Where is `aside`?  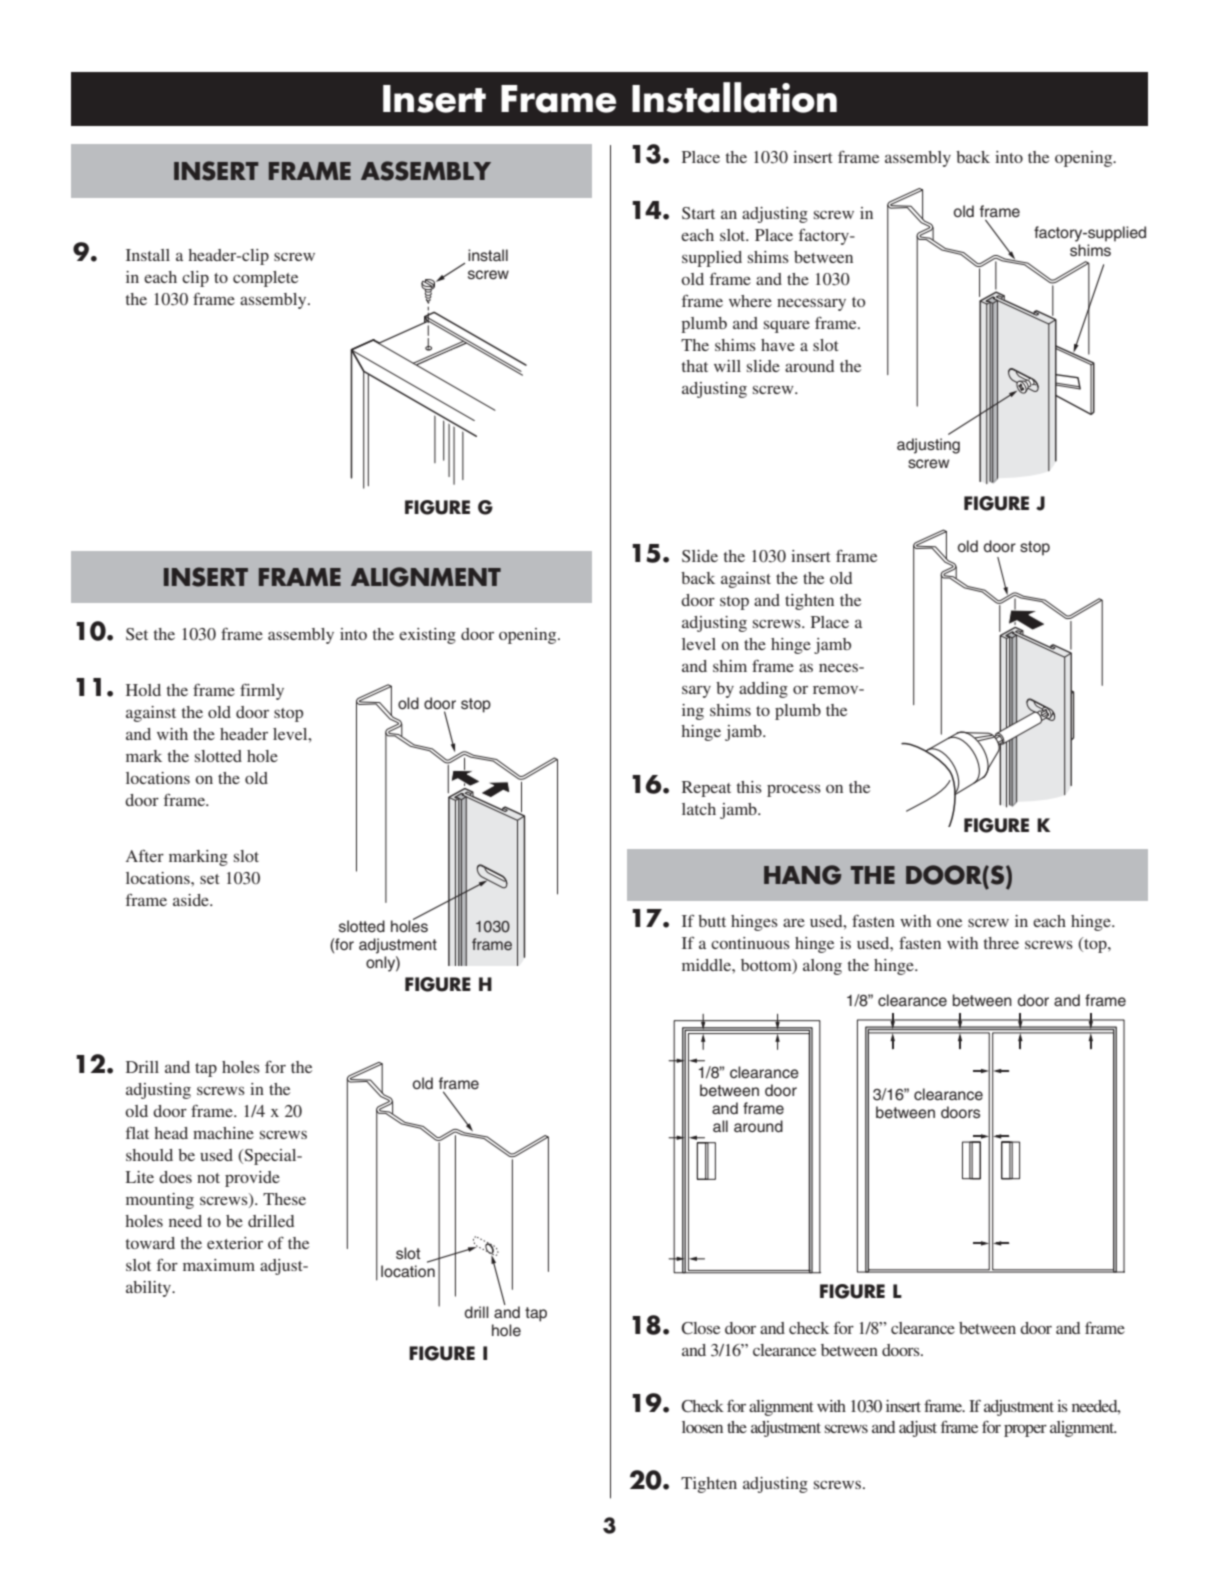 aside is located at coordinates (192, 900).
